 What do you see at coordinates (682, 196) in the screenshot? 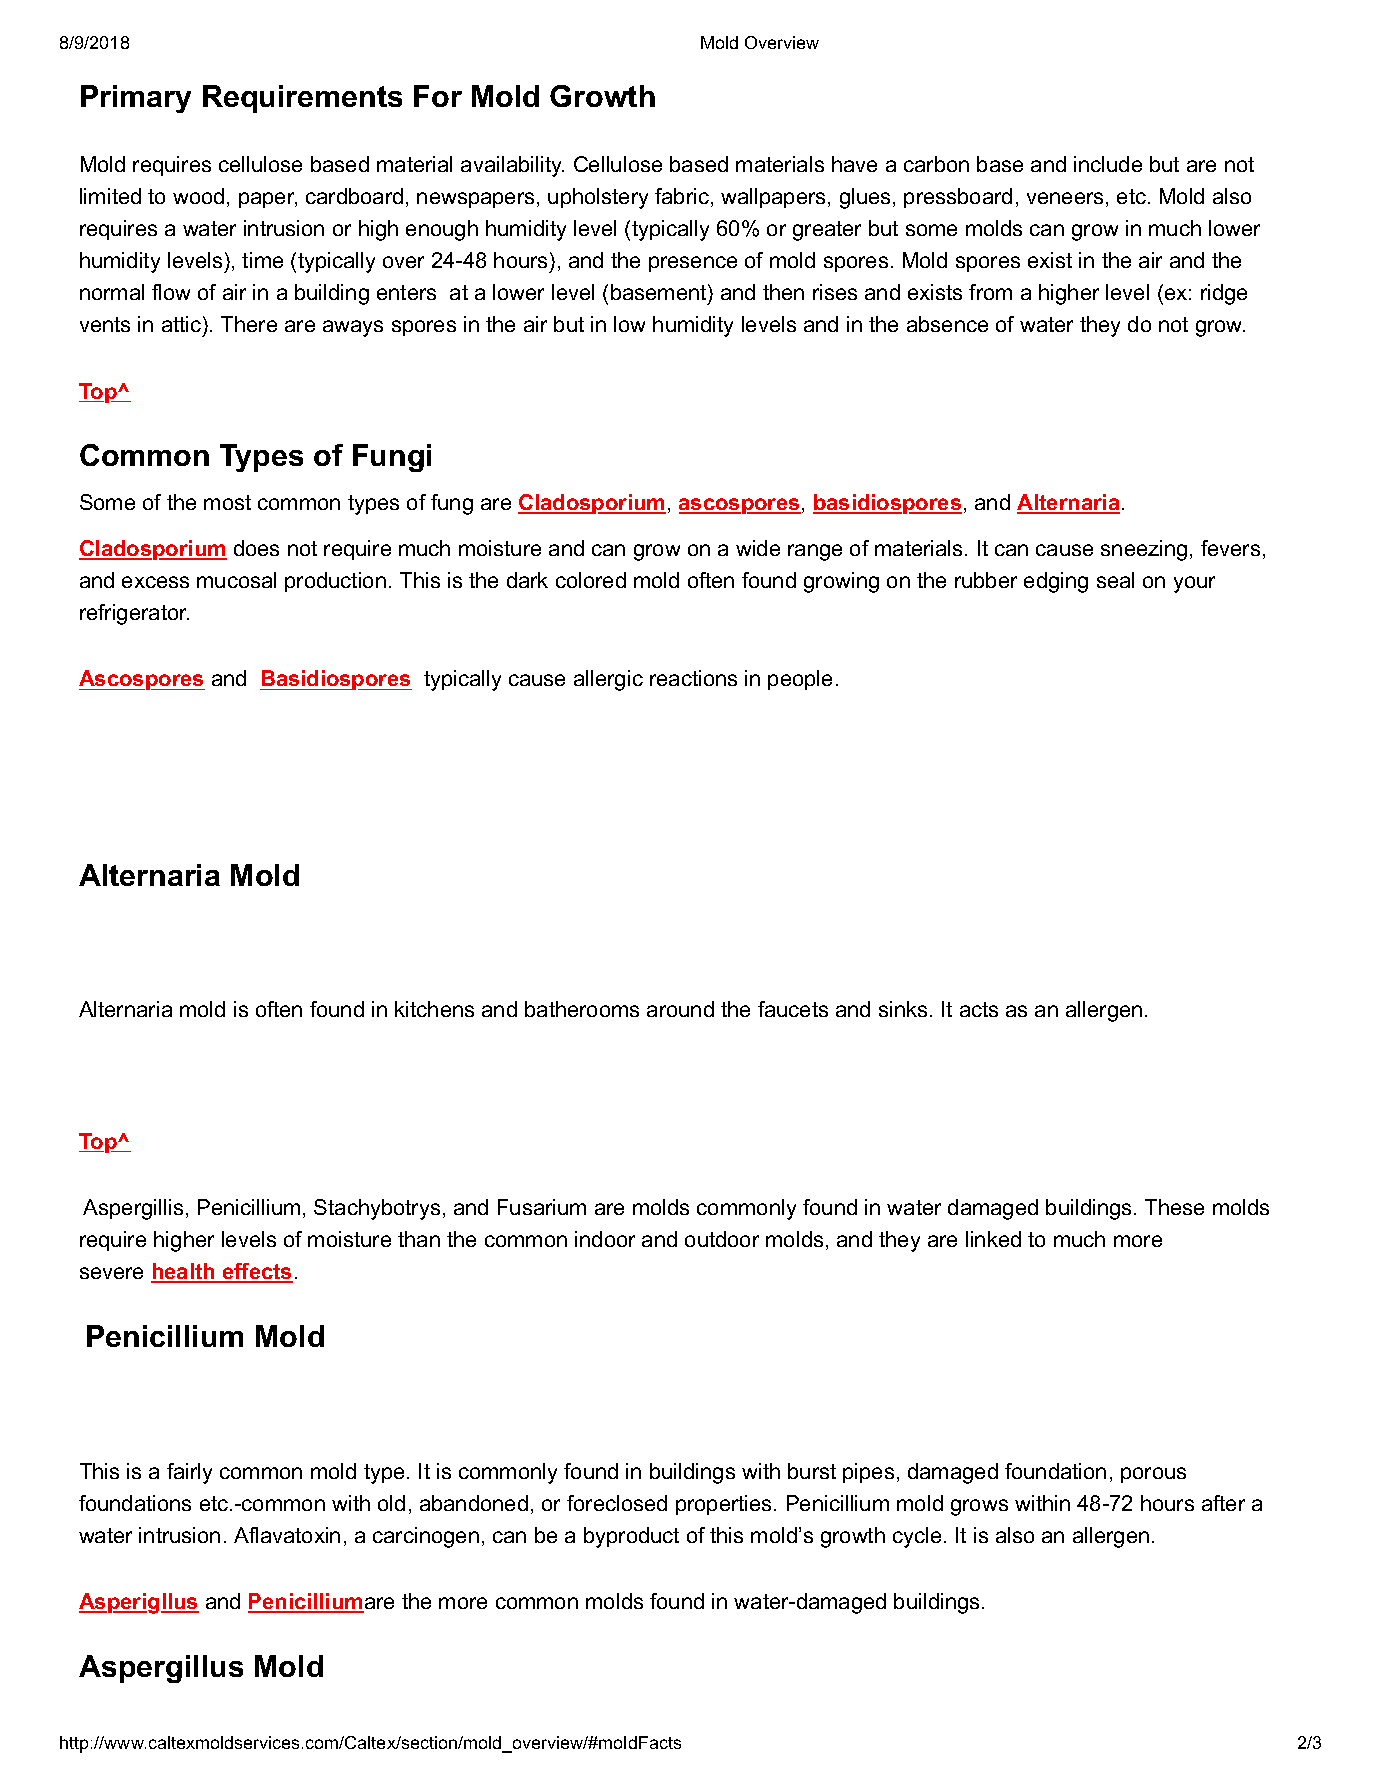
I see `fabric` at bounding box center [682, 196].
